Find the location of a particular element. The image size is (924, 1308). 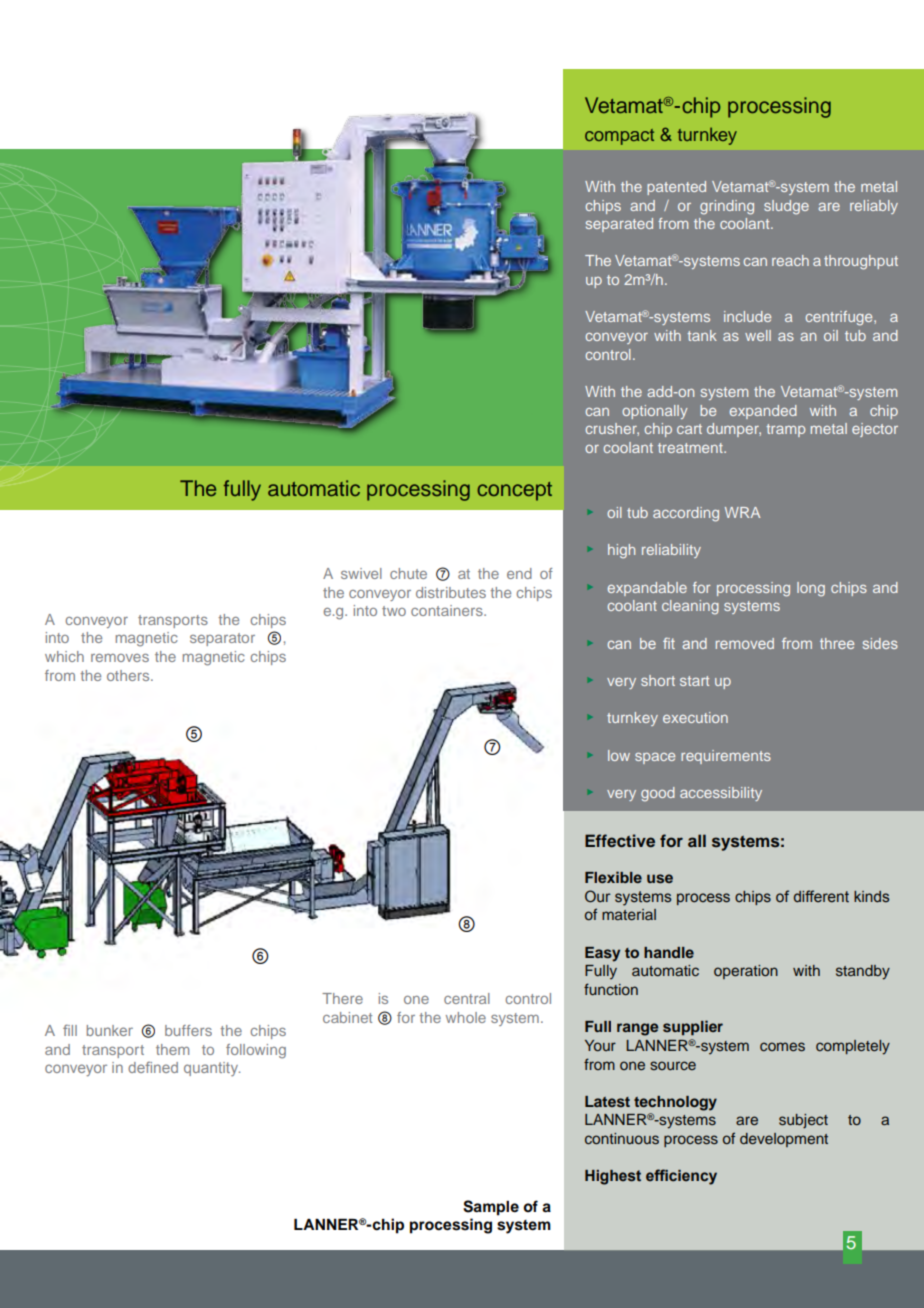

compact is located at coordinates (619, 137).
